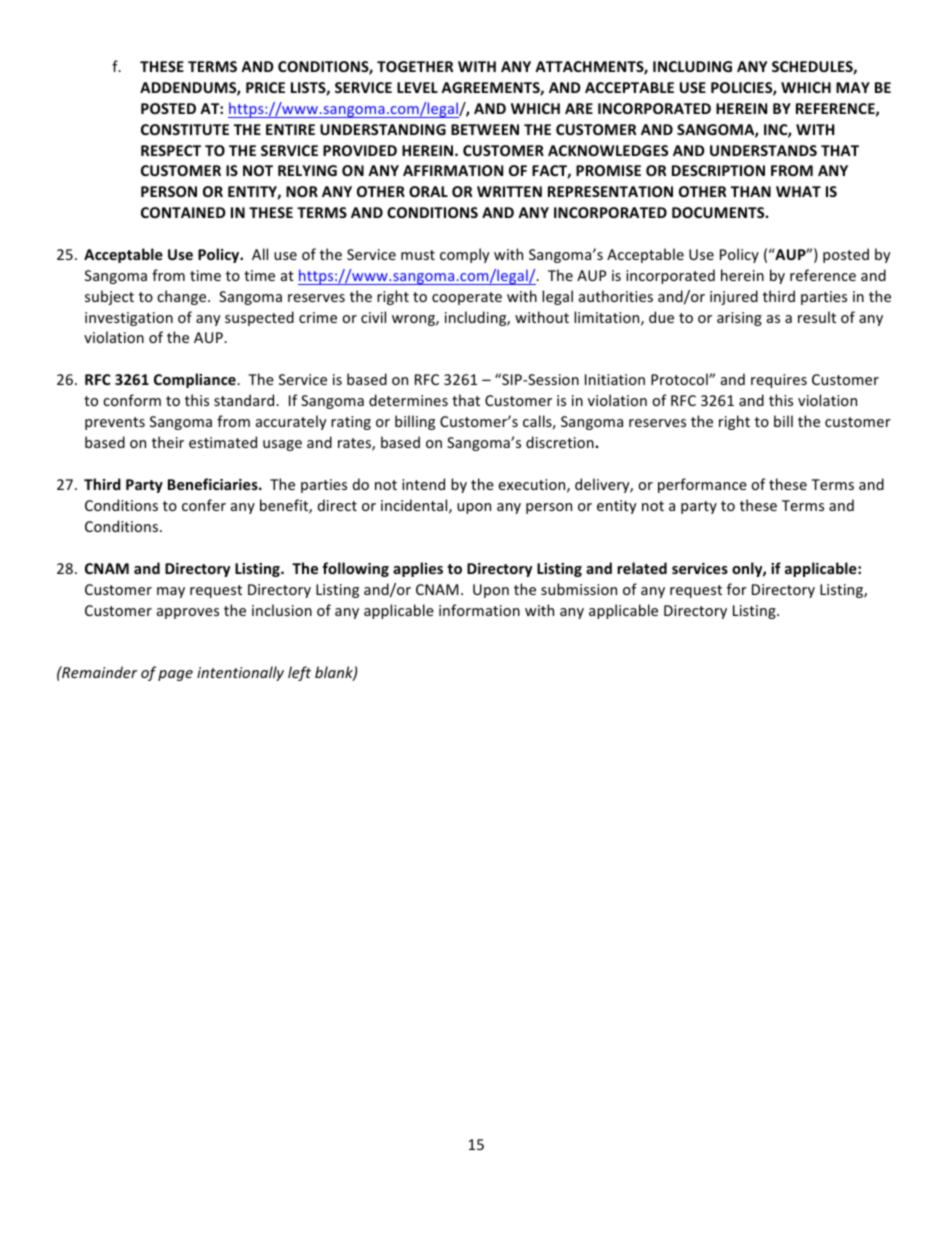 This page has height=1233, width=952. Describe the element at coordinates (763, 150) in the page. I see `UNDERSTANDS` at that location.
